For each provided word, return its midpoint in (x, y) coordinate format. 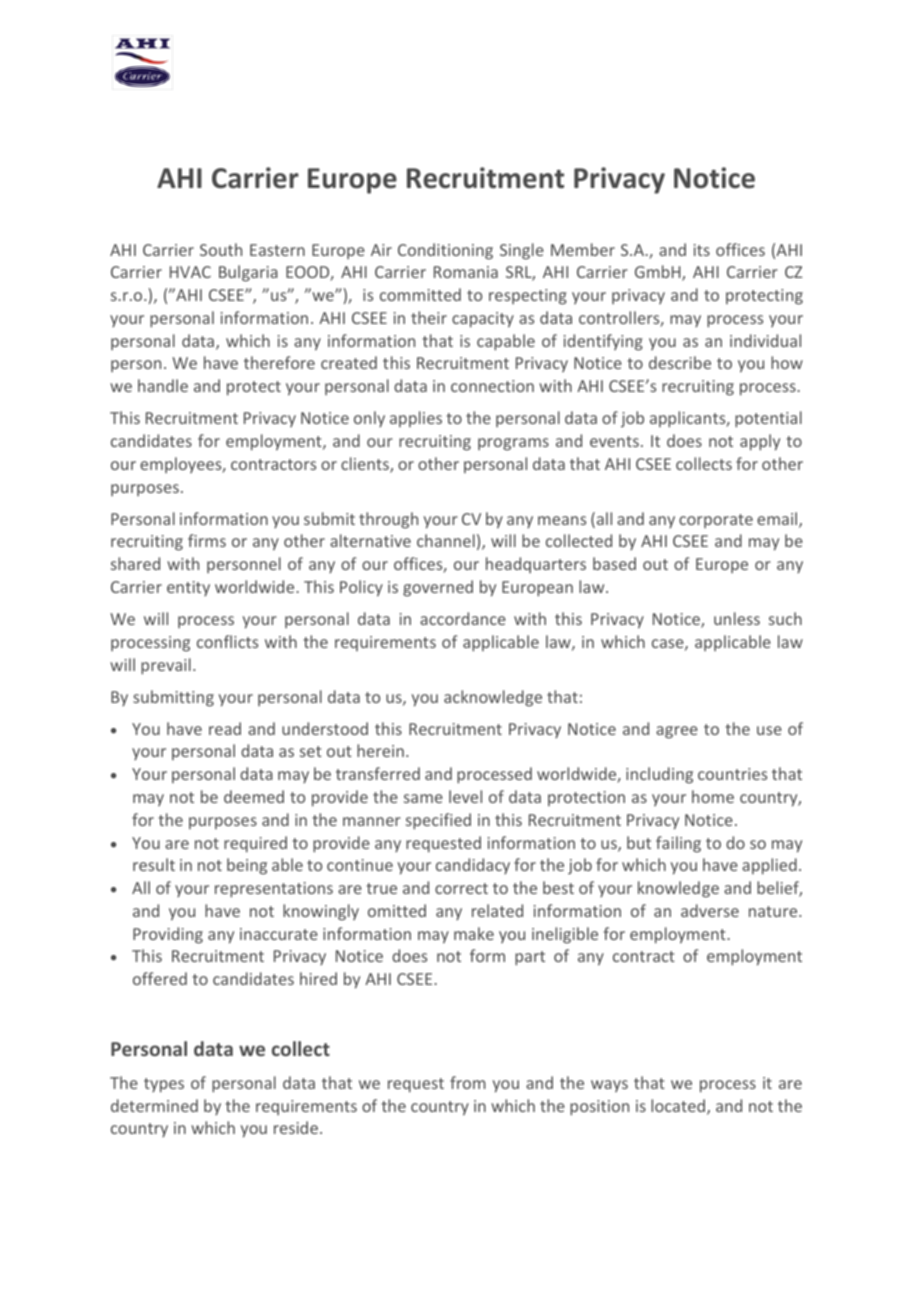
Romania (466, 272)
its (702, 250)
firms (207, 540)
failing (678, 844)
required (255, 844)
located (679, 1107)
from (468, 1082)
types (164, 1085)
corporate (716, 521)
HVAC (190, 272)
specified (438, 821)
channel (446, 540)
